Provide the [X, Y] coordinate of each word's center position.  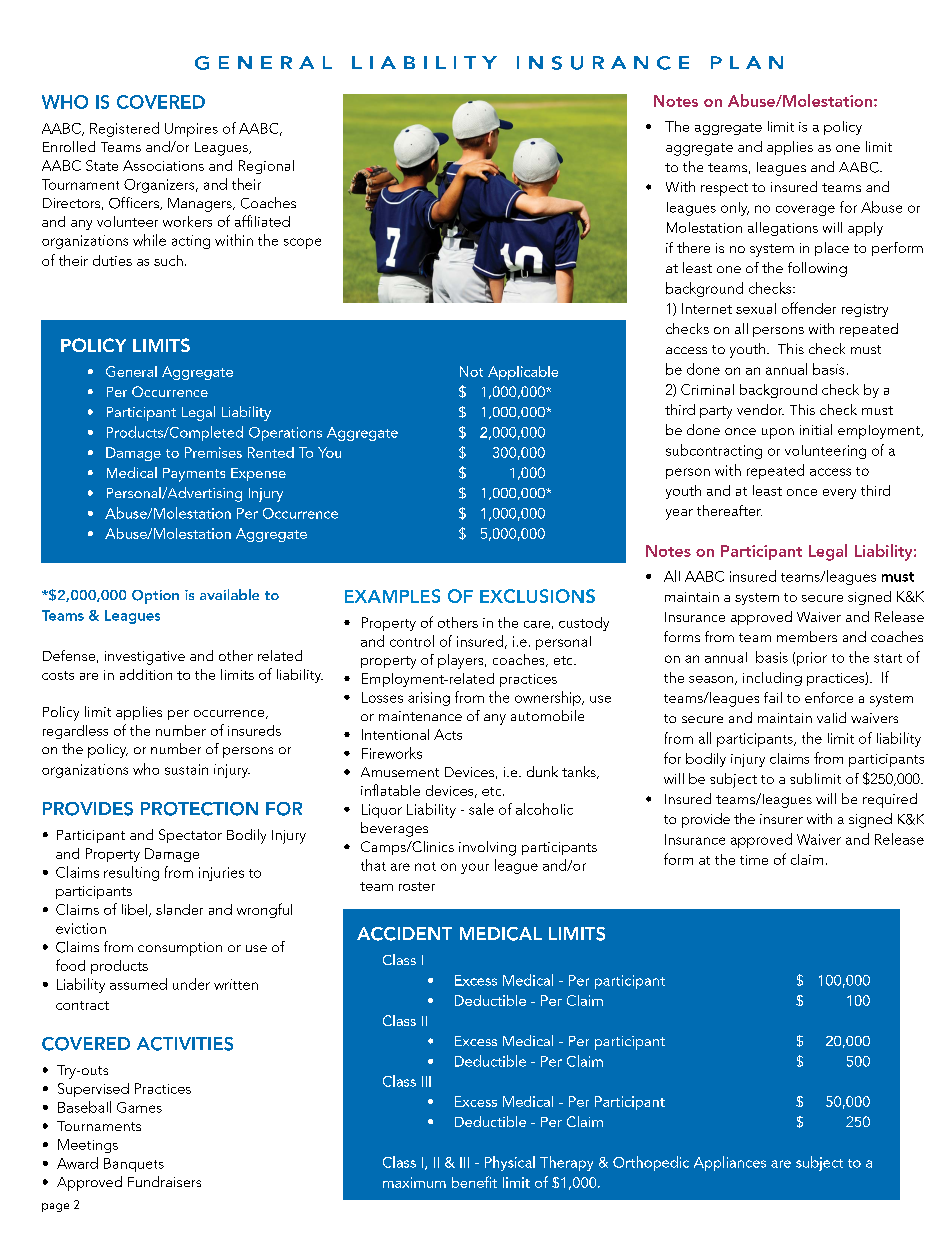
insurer [781, 819]
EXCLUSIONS [537, 596]
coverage [805, 210]
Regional [266, 167]
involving [487, 848]
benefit [474, 1182]
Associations [163, 165]
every [839, 494]
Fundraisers [164, 1181]
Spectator [190, 836]
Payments [194, 475]
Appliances [730, 1163]
